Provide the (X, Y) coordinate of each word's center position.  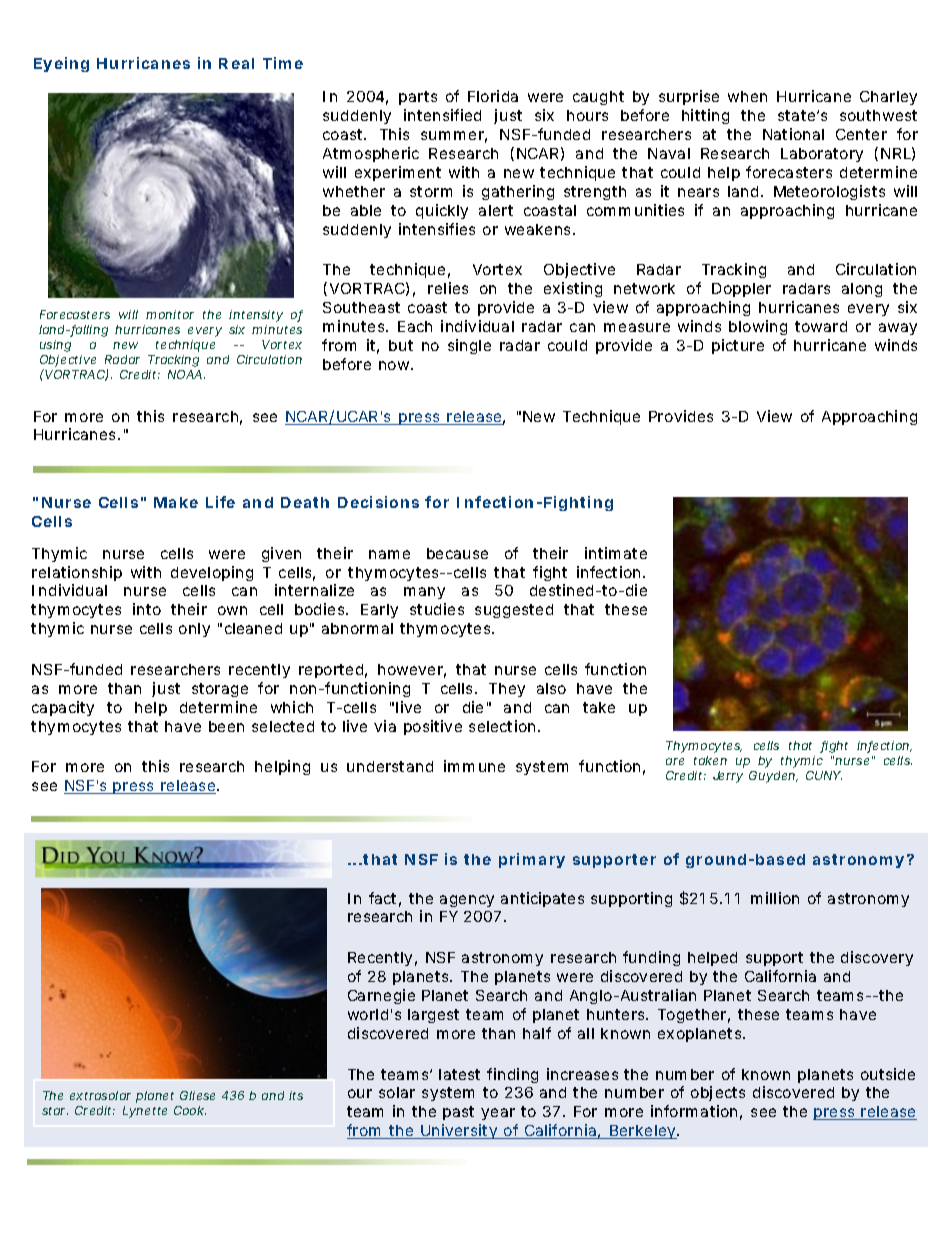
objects (718, 1093)
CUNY (823, 775)
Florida (493, 96)
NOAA (185, 374)
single (469, 346)
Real (236, 63)
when (747, 96)
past (458, 1113)
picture (738, 346)
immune (474, 766)
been (226, 726)
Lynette (145, 1112)
